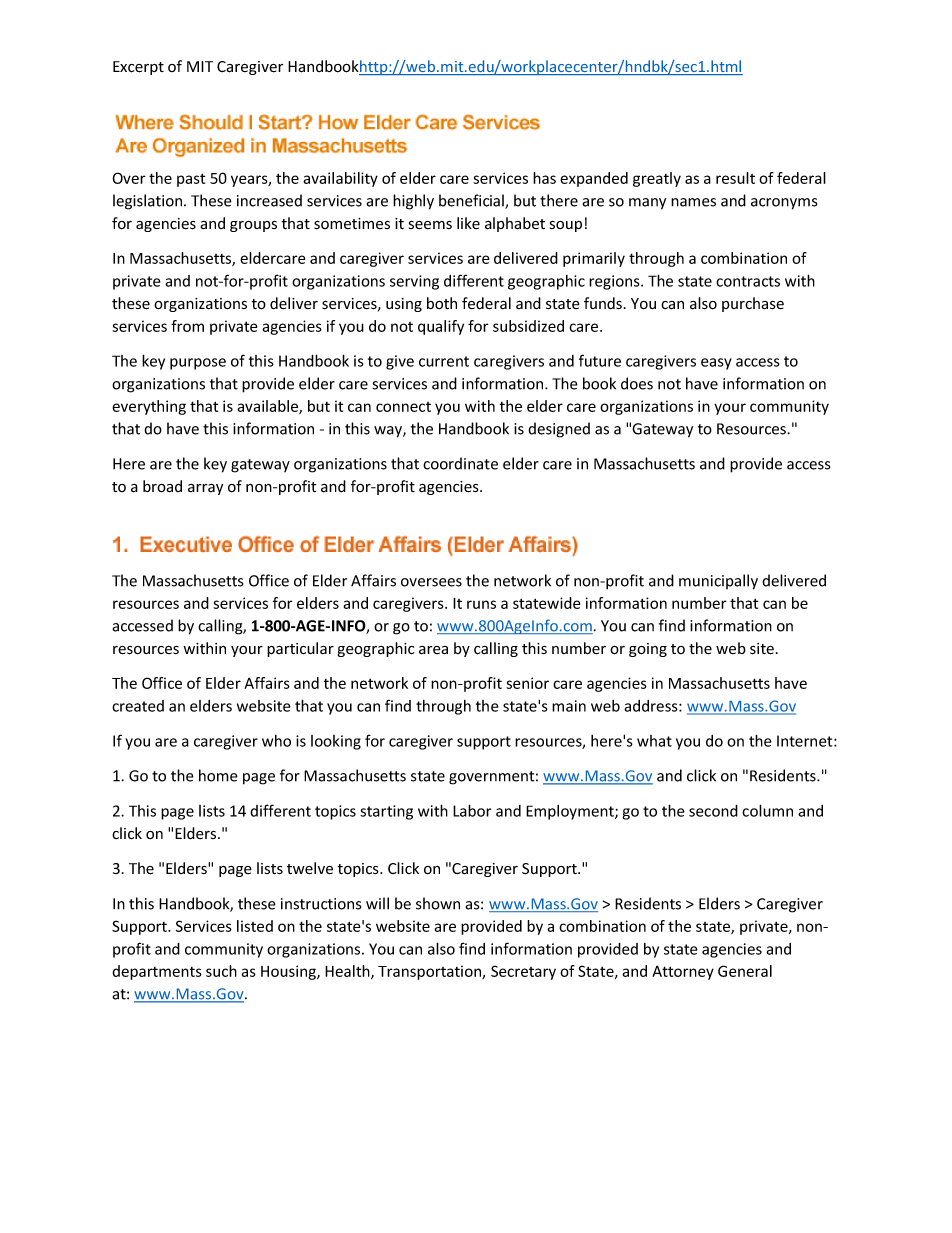 This screenshot has width=952, height=1233. Describe the element at coordinates (205, 489) in the screenshot. I see `array` at that location.
